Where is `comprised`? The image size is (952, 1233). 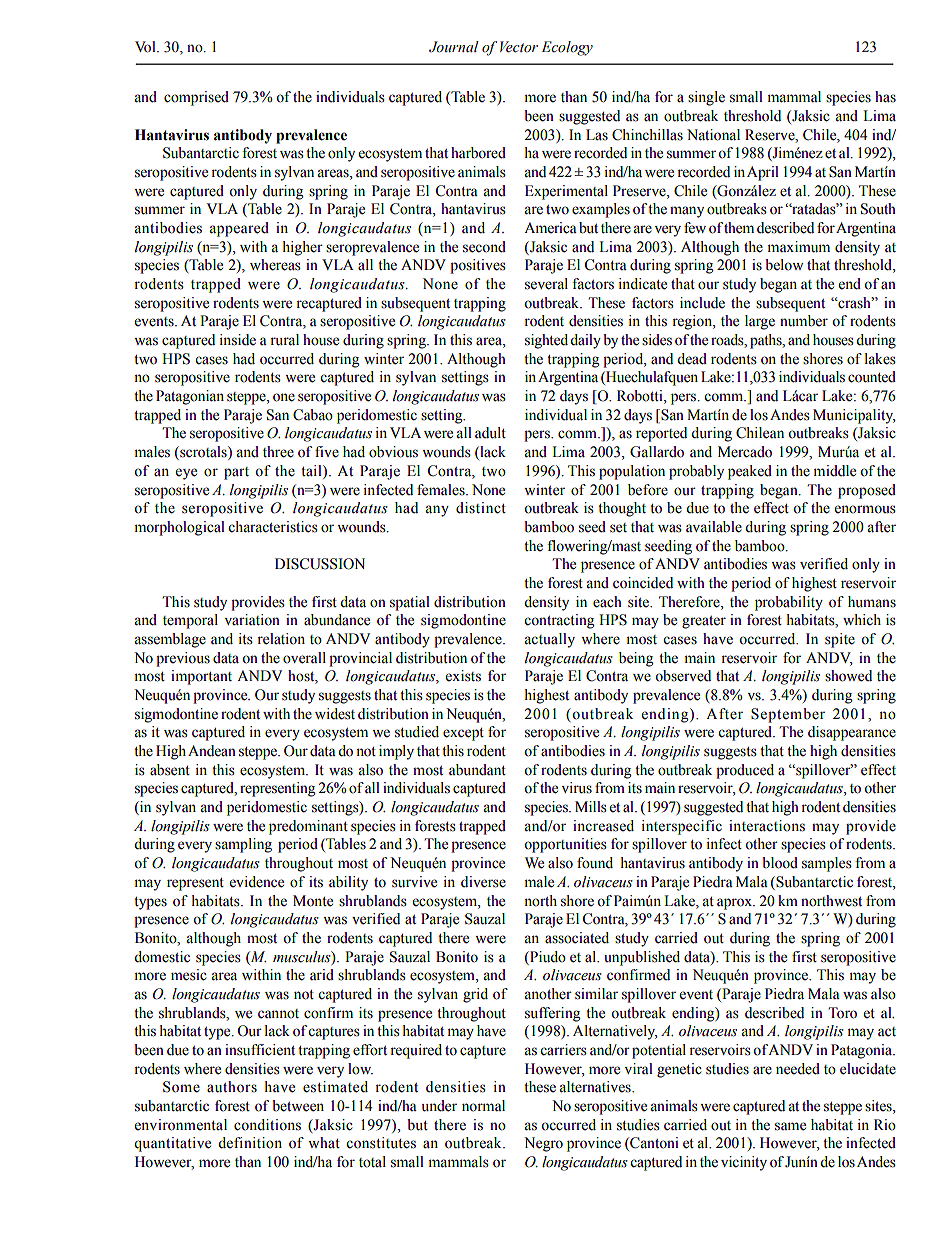
comprised is located at coordinates (196, 98).
